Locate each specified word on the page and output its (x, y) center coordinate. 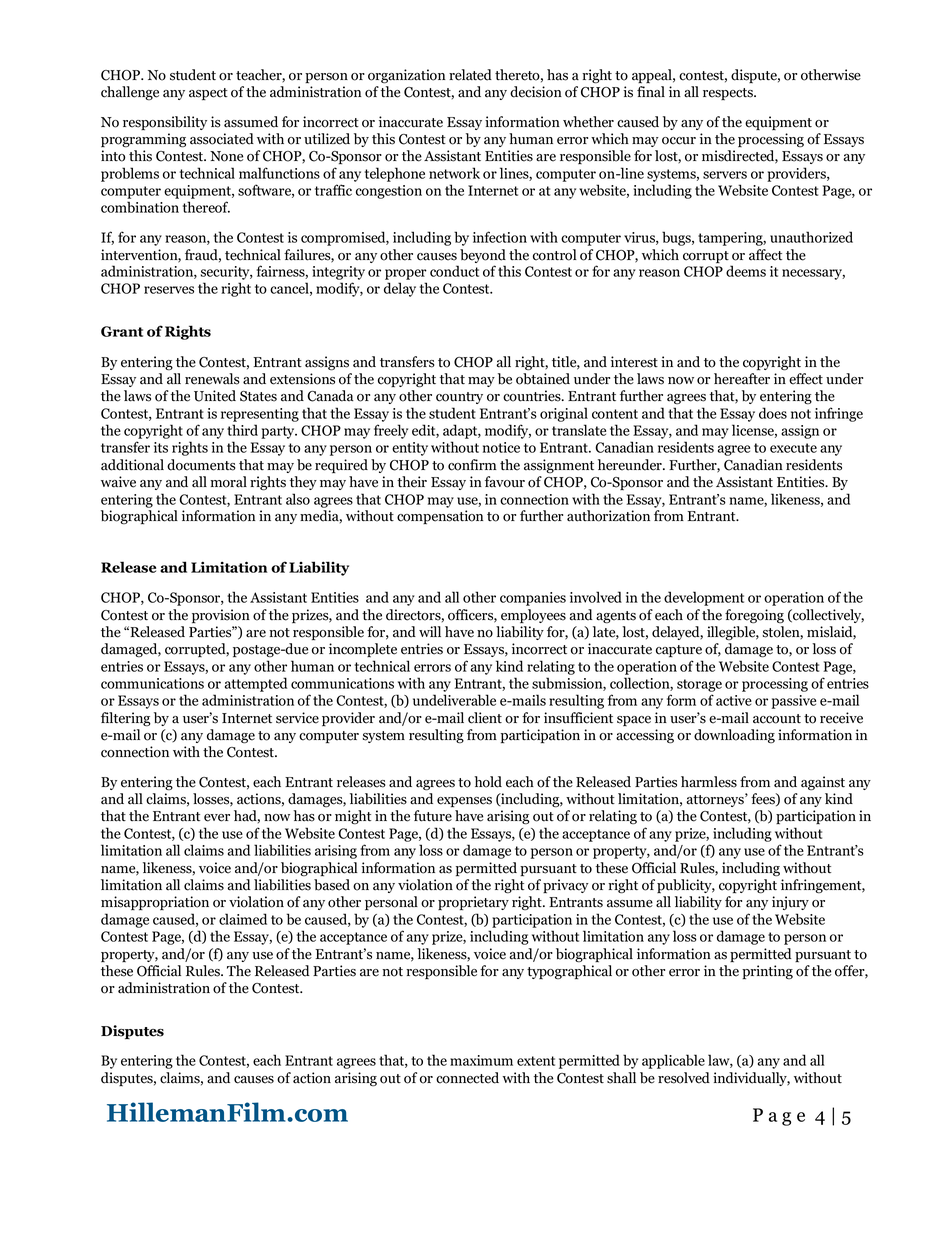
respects (729, 94)
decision (536, 92)
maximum (481, 1060)
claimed (243, 919)
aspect (208, 94)
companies (533, 599)
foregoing (754, 616)
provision (221, 616)
